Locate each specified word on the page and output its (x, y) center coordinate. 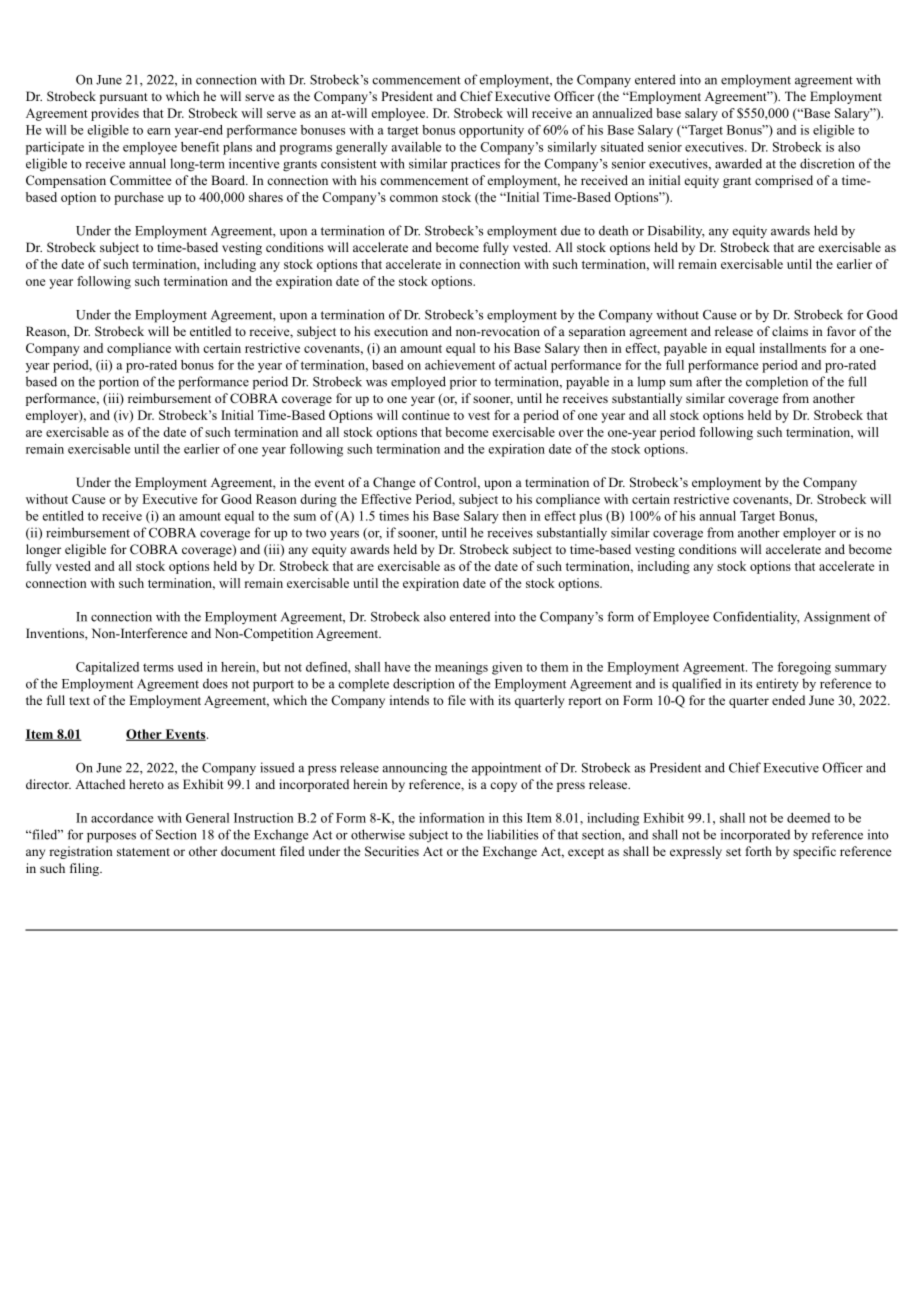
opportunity (491, 131)
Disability (676, 231)
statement (143, 852)
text (79, 701)
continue (426, 415)
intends (409, 700)
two (316, 533)
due (570, 230)
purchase (139, 198)
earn (159, 131)
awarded (738, 163)
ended (788, 700)
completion (777, 383)
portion (119, 383)
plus (590, 517)
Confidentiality (756, 617)
